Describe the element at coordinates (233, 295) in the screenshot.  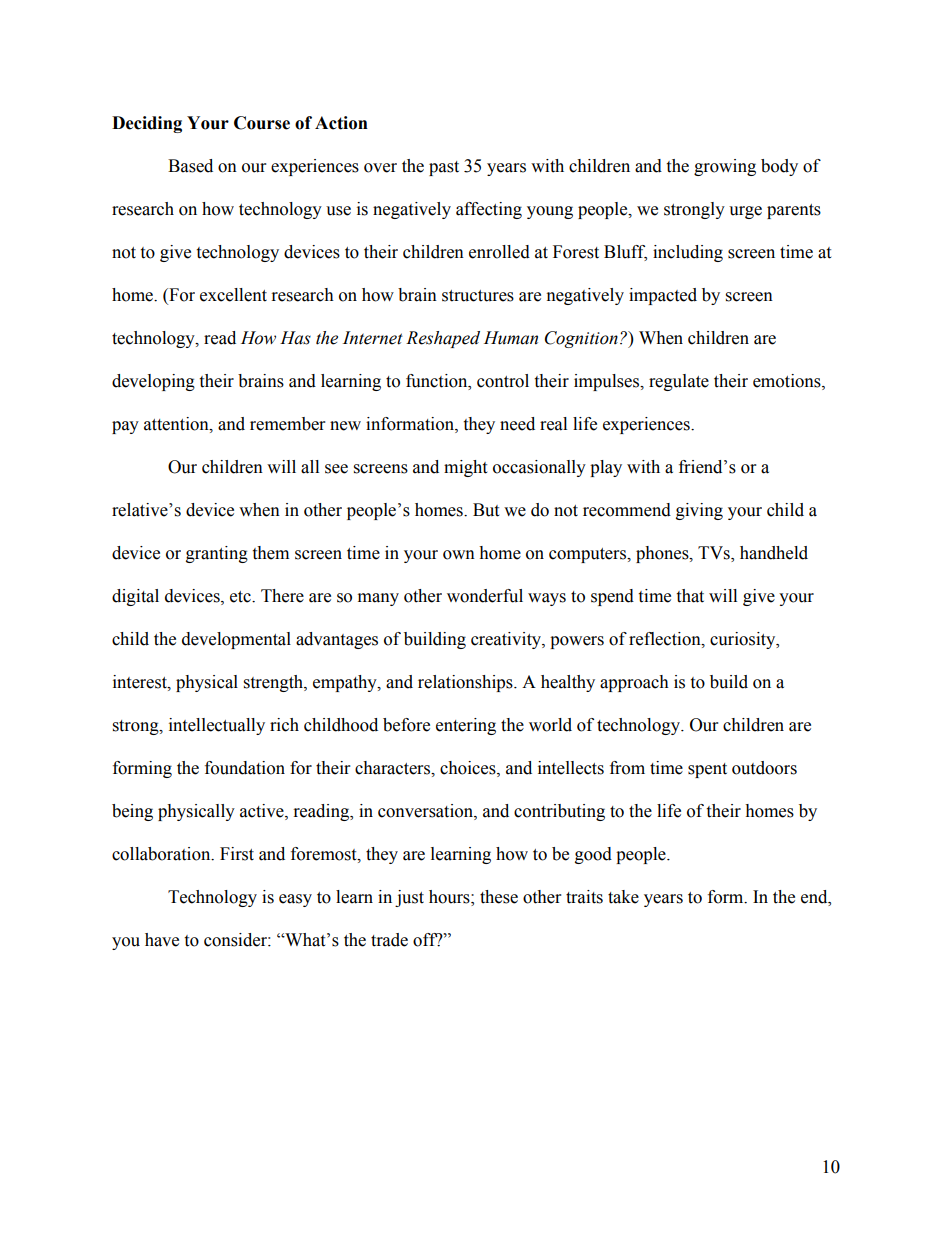
I see `excellent` at that location.
